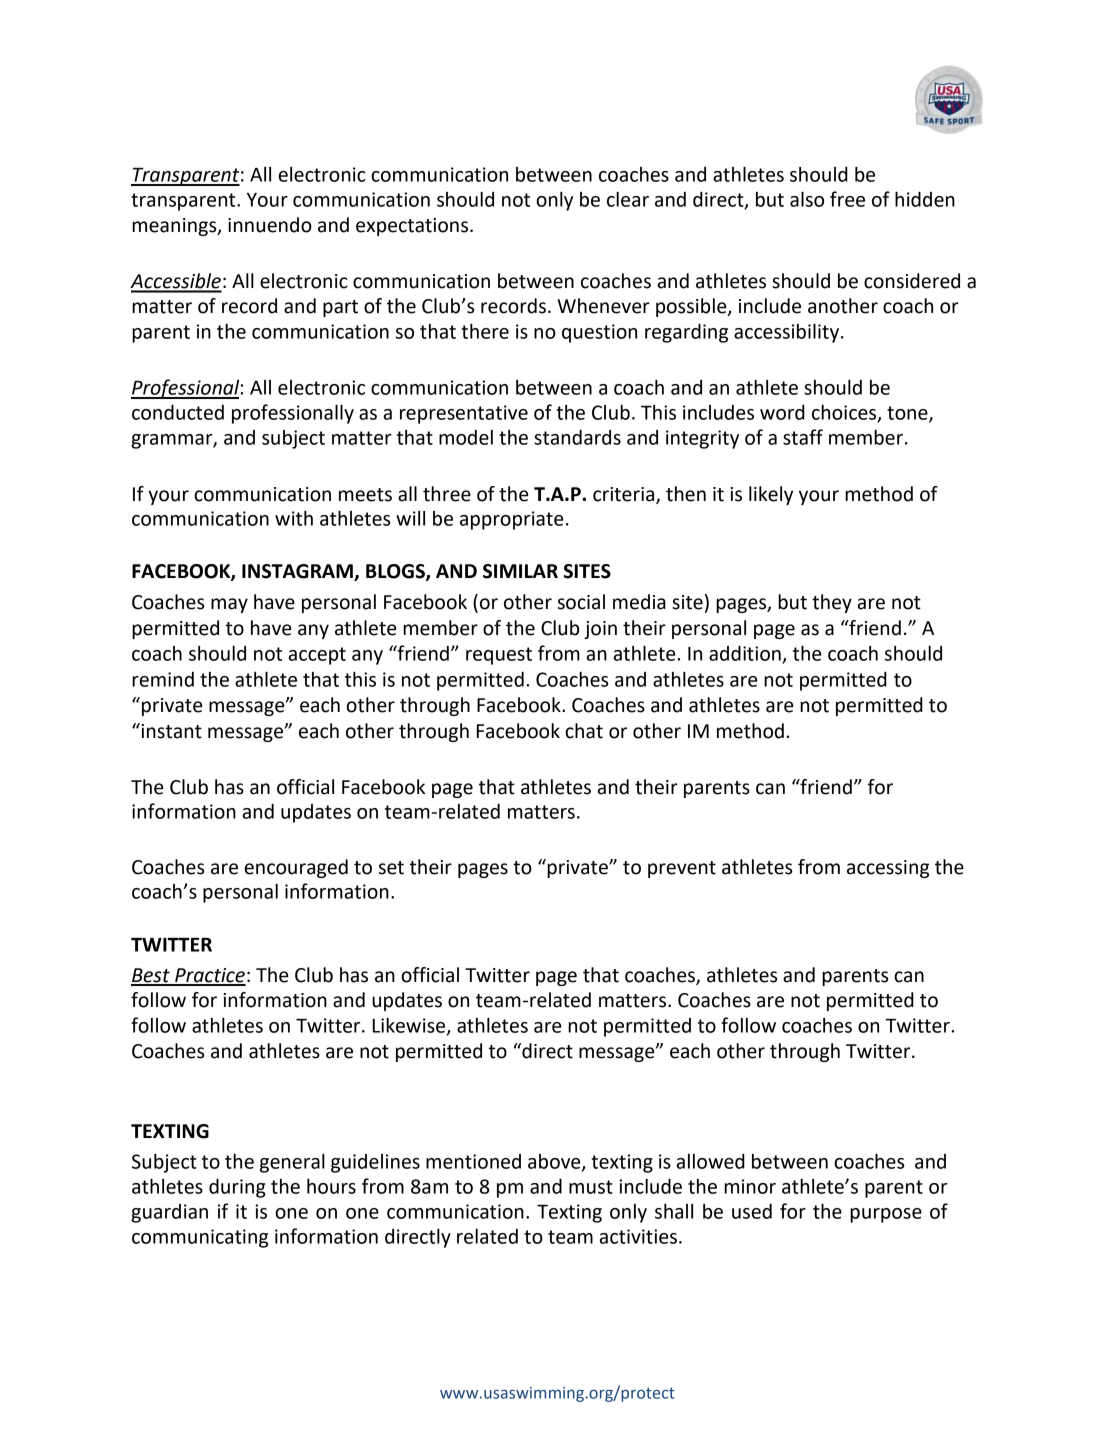  Describe the element at coordinates (298, 572) in the screenshot. I see `INSTAGRAM` at that location.
